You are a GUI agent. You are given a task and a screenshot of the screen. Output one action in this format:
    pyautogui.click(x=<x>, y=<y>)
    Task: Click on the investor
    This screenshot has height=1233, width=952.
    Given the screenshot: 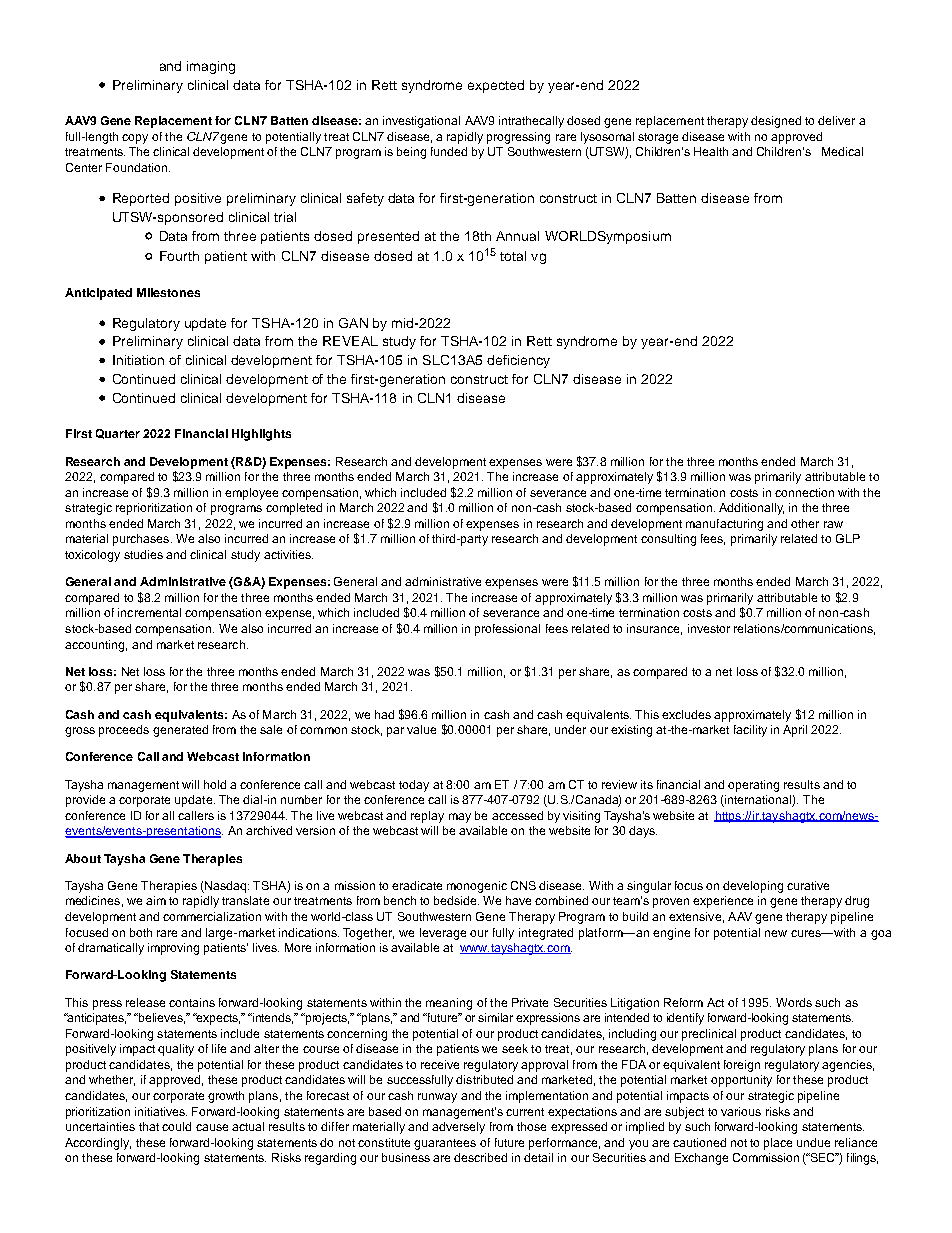 What is the action you would take?
    pyautogui.click(x=709, y=628)
